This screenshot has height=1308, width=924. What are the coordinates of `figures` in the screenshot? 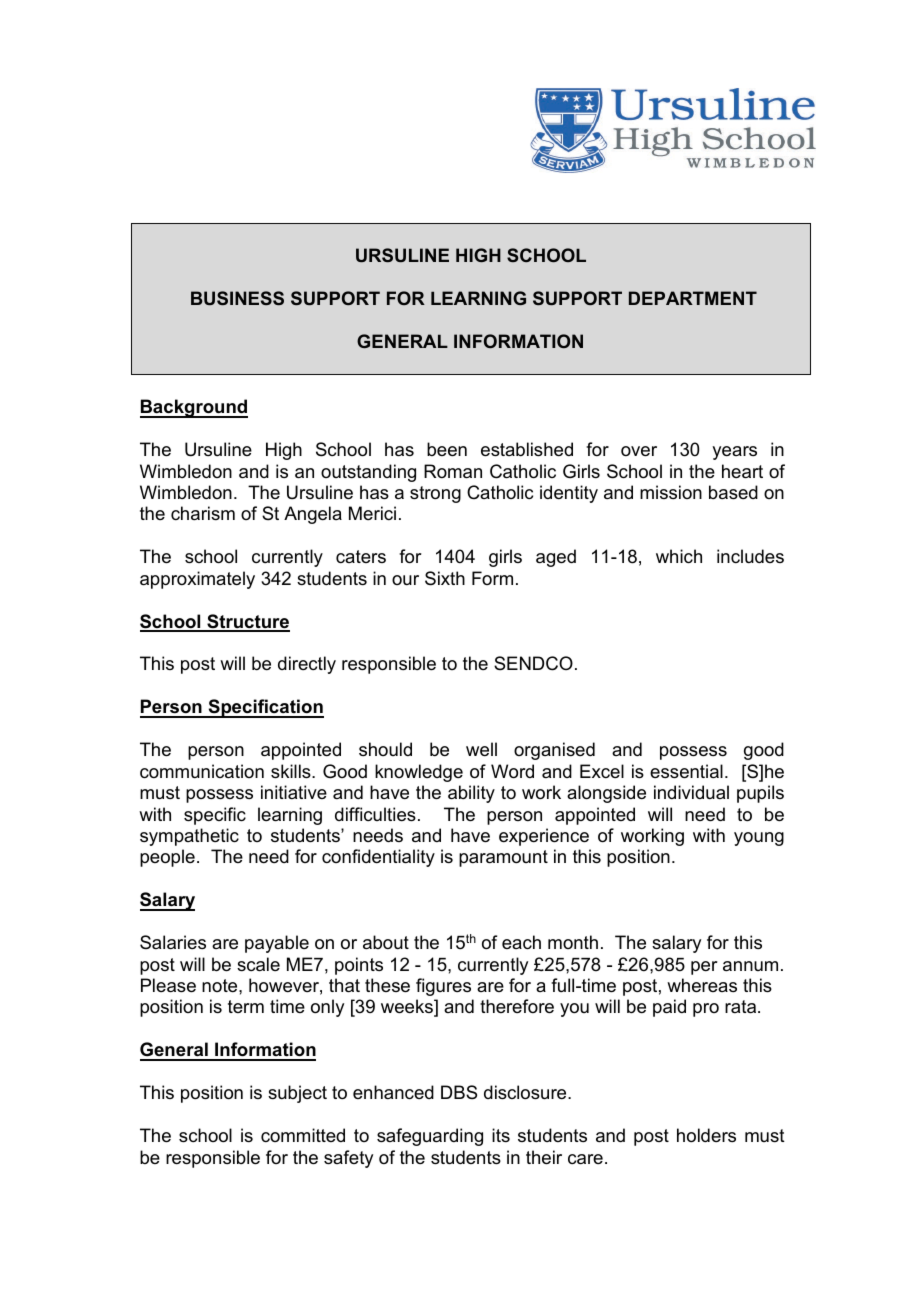 It's located at (443, 987).
